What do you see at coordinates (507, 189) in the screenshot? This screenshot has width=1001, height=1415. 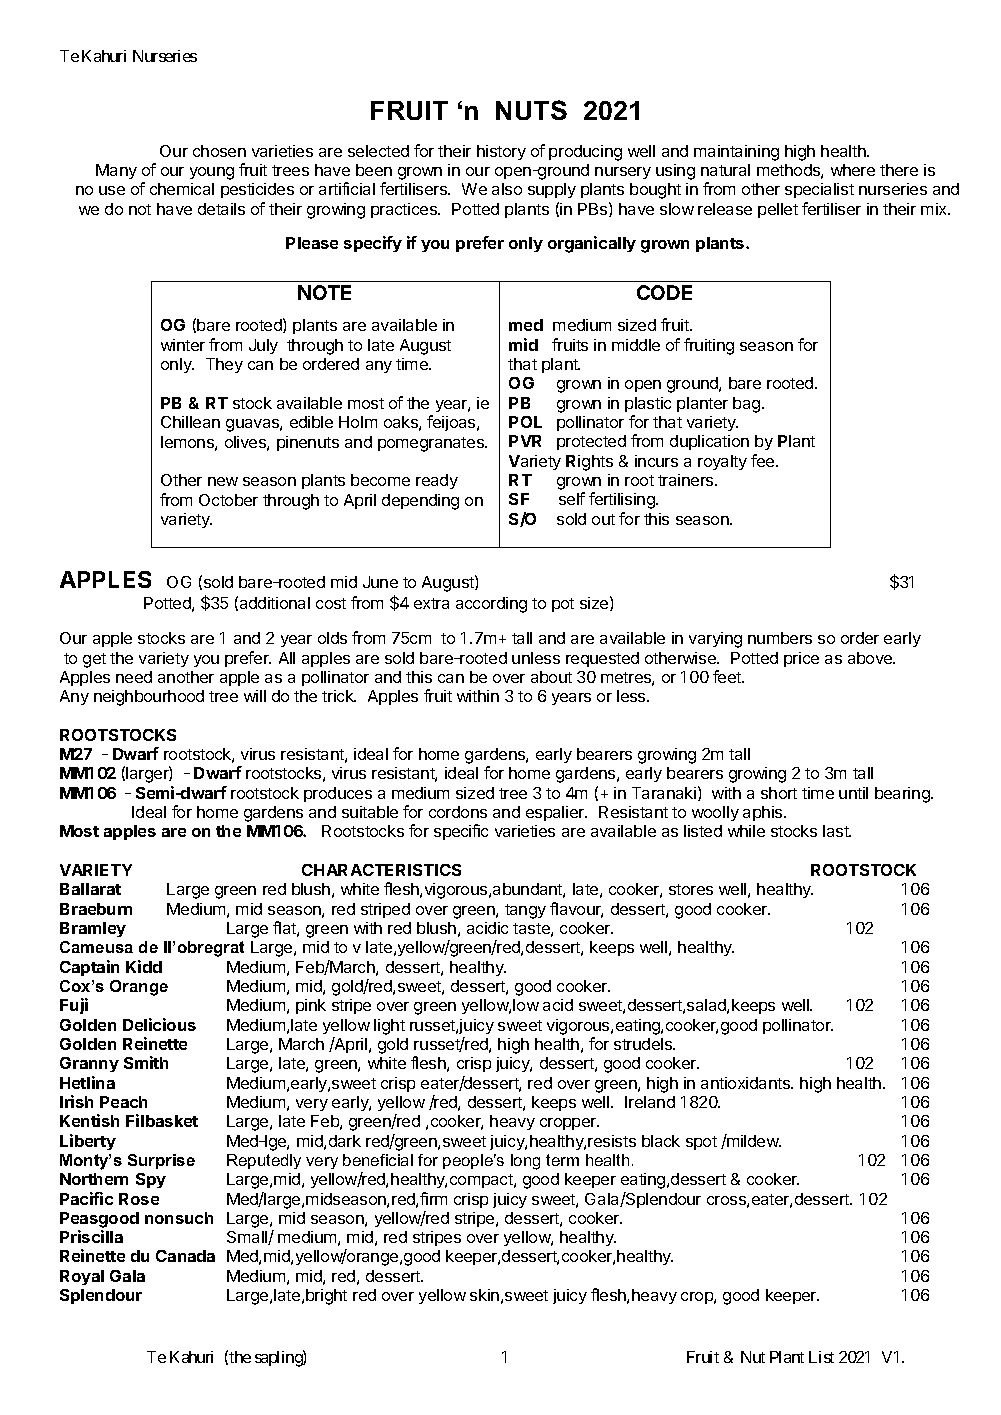 I see `also` at bounding box center [507, 189].
